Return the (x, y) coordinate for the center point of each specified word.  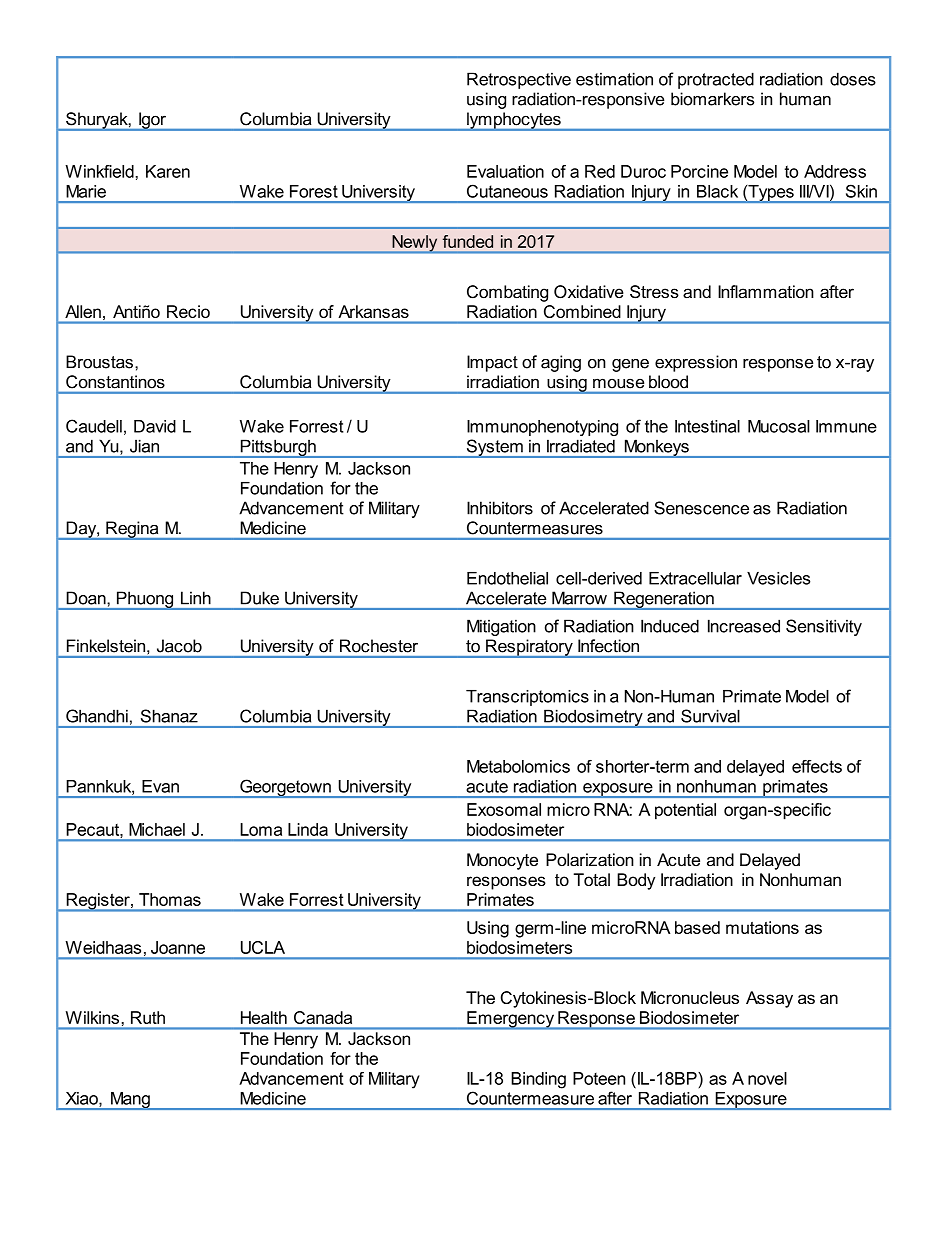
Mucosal (779, 426)
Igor (152, 121)
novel (767, 1078)
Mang (130, 1101)
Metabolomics (518, 766)
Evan (160, 786)
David (155, 426)
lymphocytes (514, 121)
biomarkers (712, 99)
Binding (538, 1080)
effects (817, 766)
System (494, 448)
